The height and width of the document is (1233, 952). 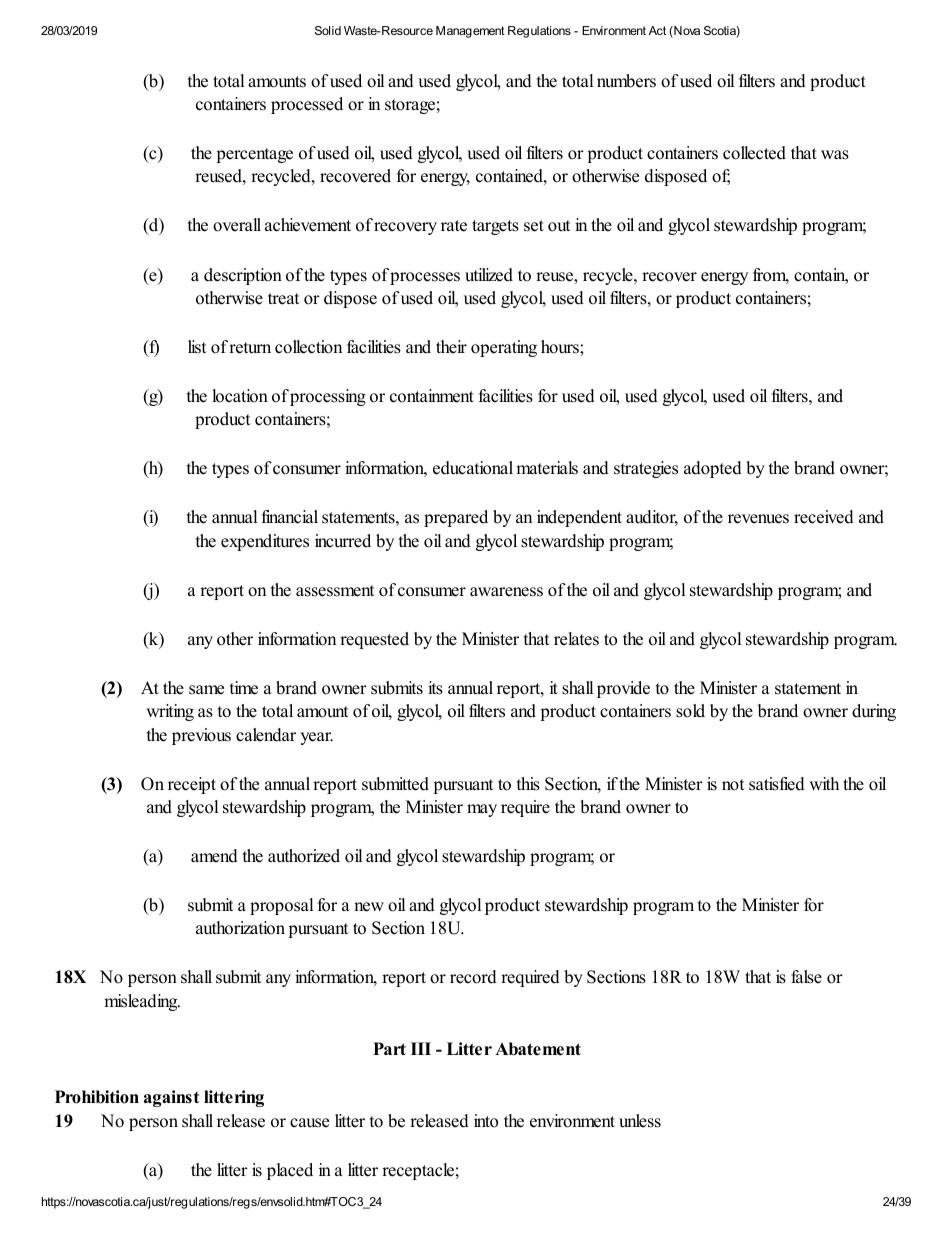 I want to click on expenditures, so click(x=265, y=542).
